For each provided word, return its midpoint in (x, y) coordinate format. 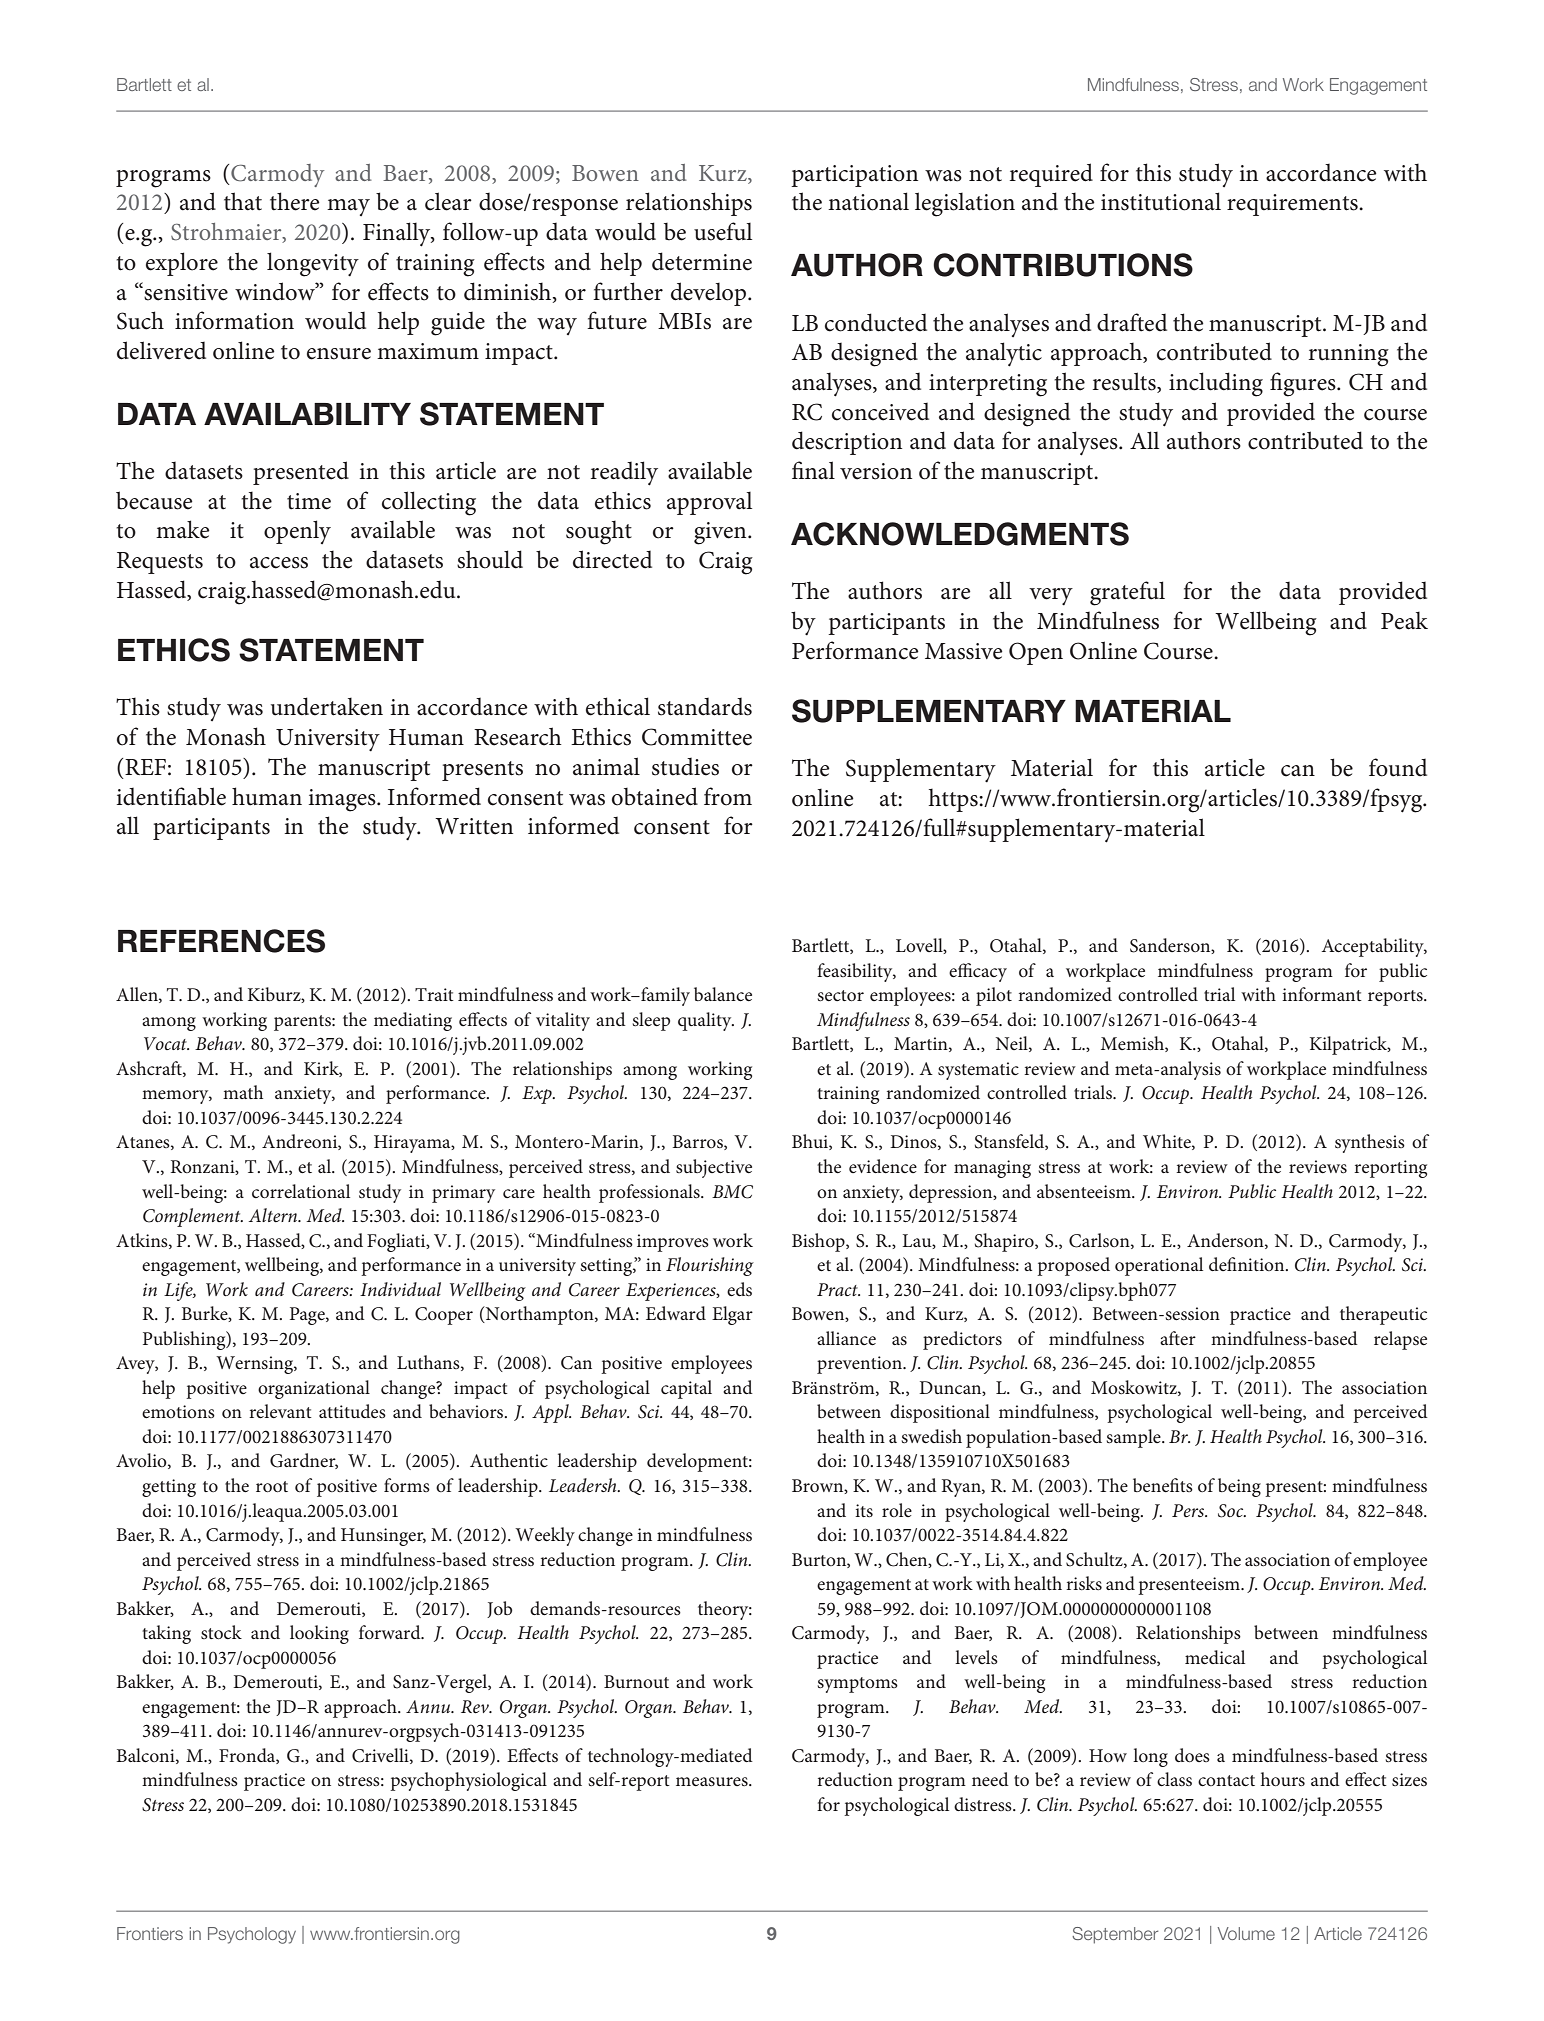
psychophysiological (468, 1781)
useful (723, 231)
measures (713, 1781)
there (295, 201)
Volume (1246, 1933)
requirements (1293, 205)
